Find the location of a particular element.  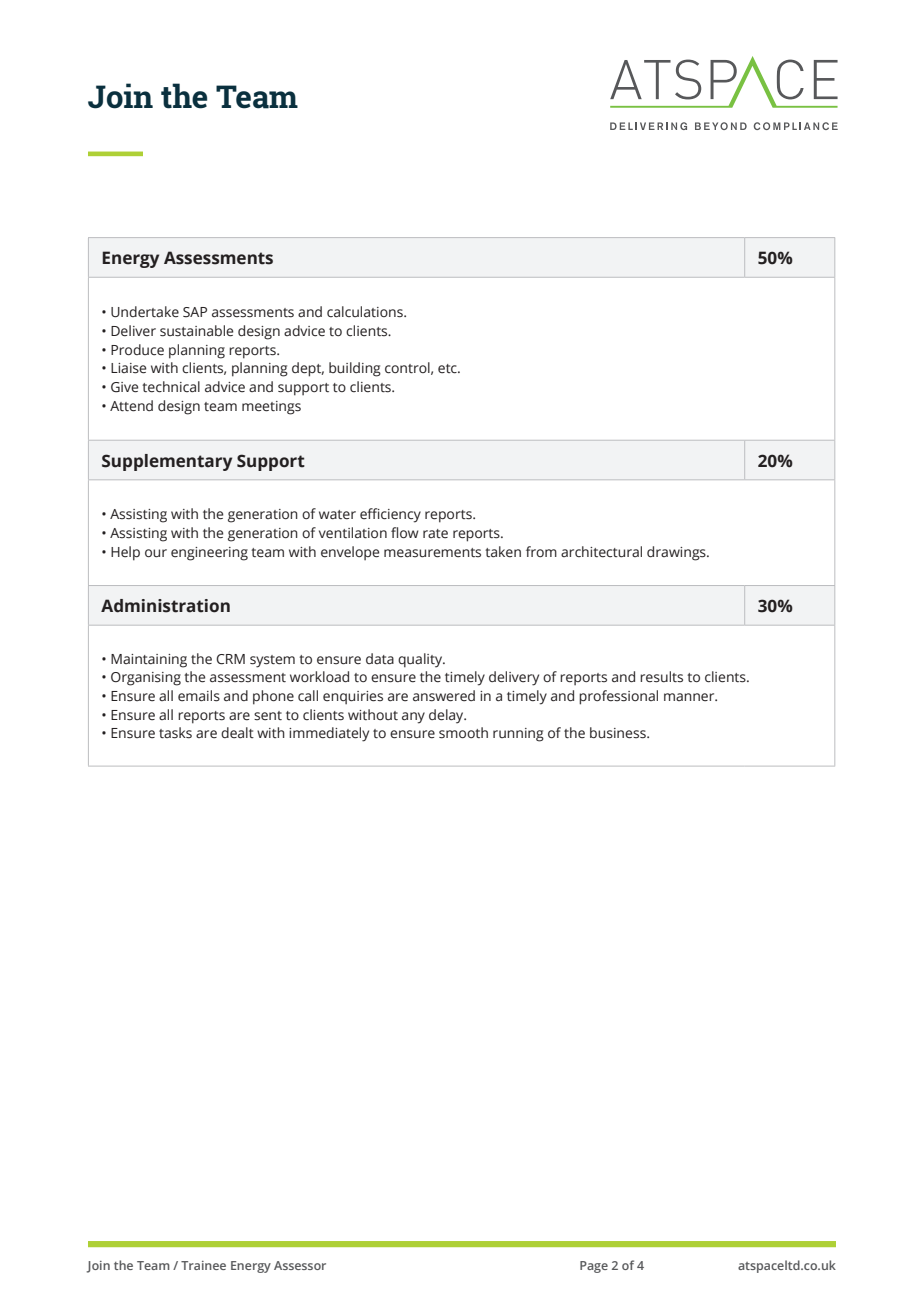

architectural is located at coordinates (601, 552).
